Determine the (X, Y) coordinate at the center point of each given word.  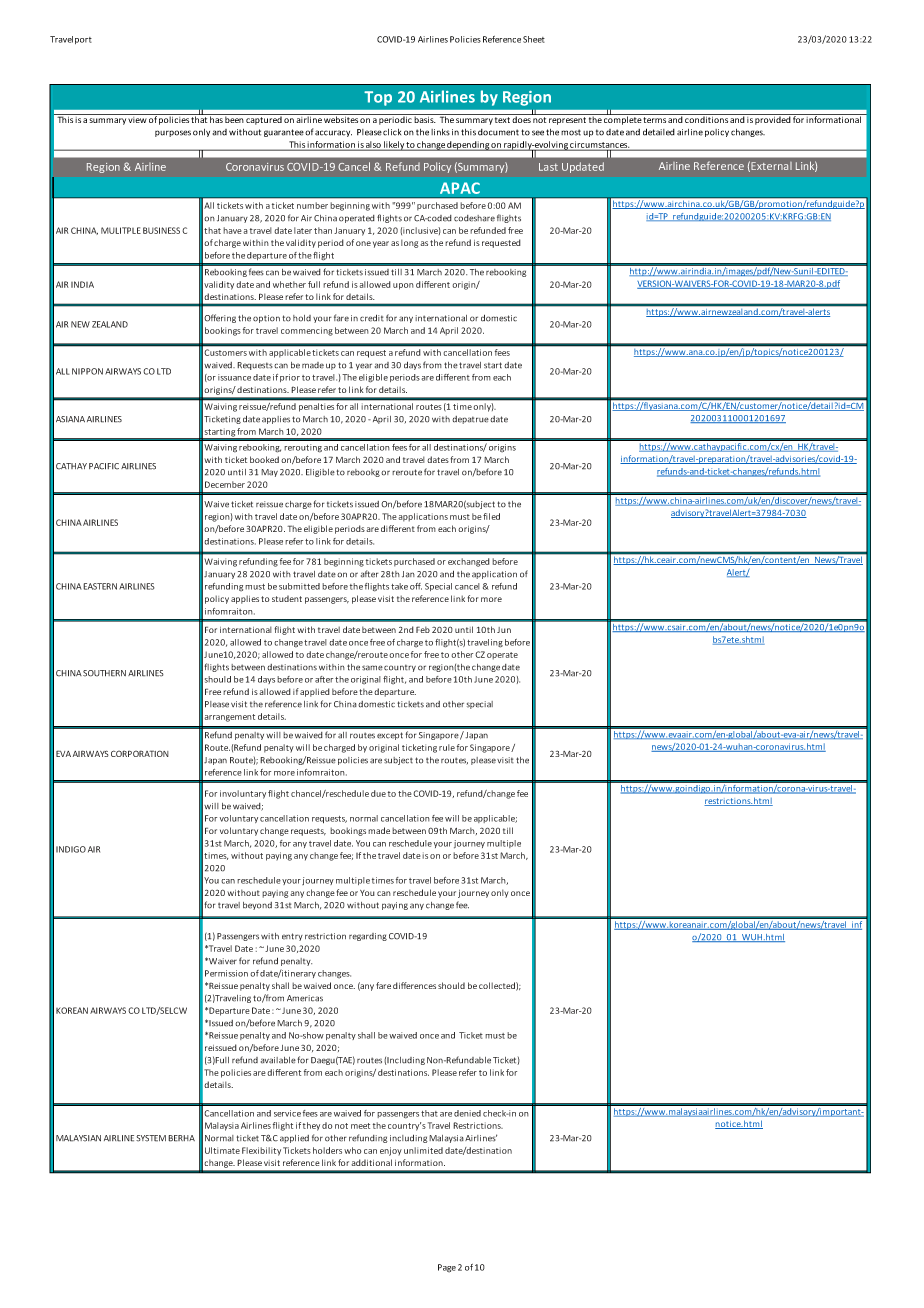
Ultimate (222, 1150)
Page (447, 1268)
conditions (706, 118)
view (137, 118)
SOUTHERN (104, 673)
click (392, 132)
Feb (423, 629)
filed (491, 516)
